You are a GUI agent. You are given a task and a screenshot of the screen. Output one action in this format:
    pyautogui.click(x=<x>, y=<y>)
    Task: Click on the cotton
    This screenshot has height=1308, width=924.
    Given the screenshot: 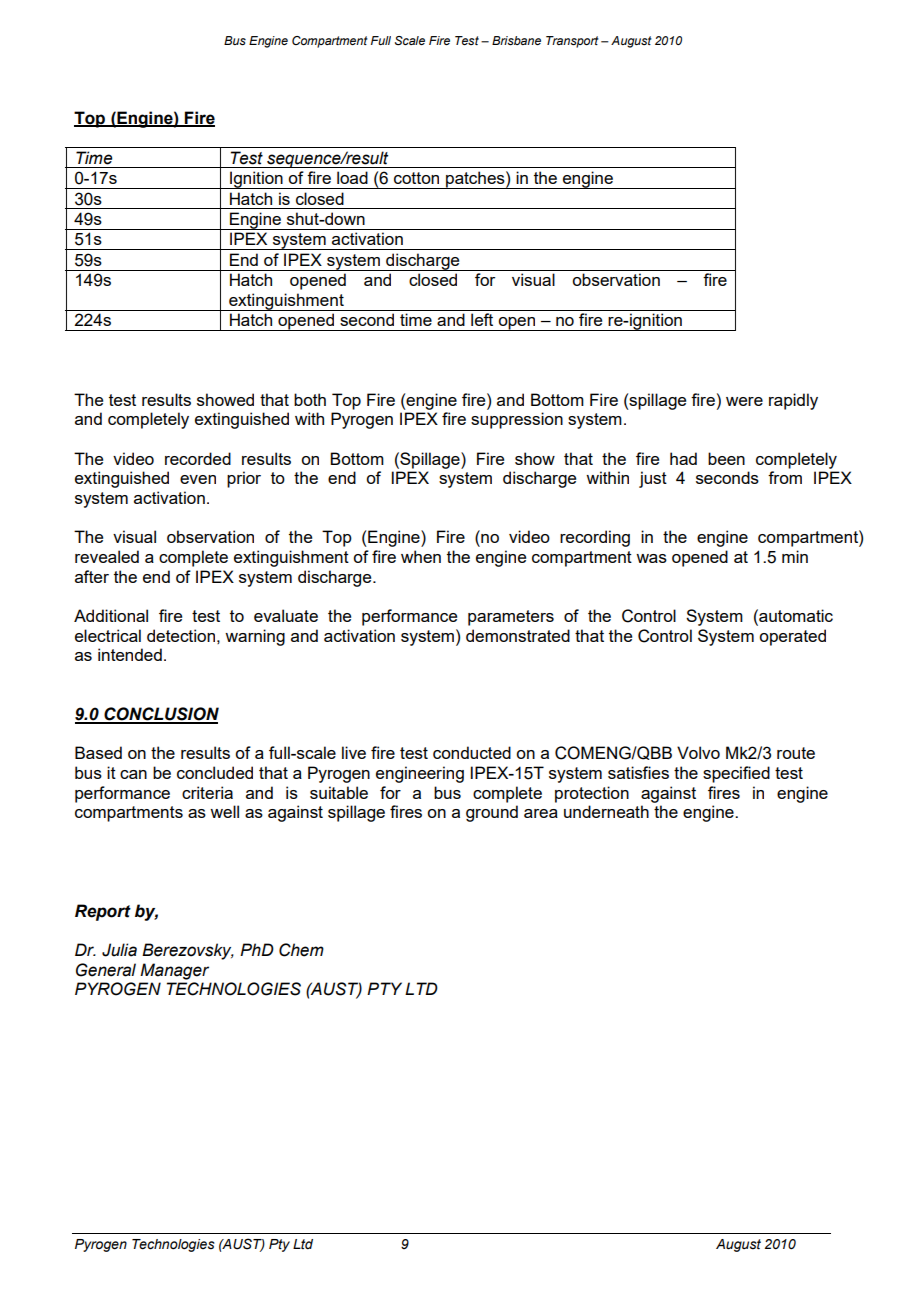 What is the action you would take?
    pyautogui.click(x=416, y=178)
